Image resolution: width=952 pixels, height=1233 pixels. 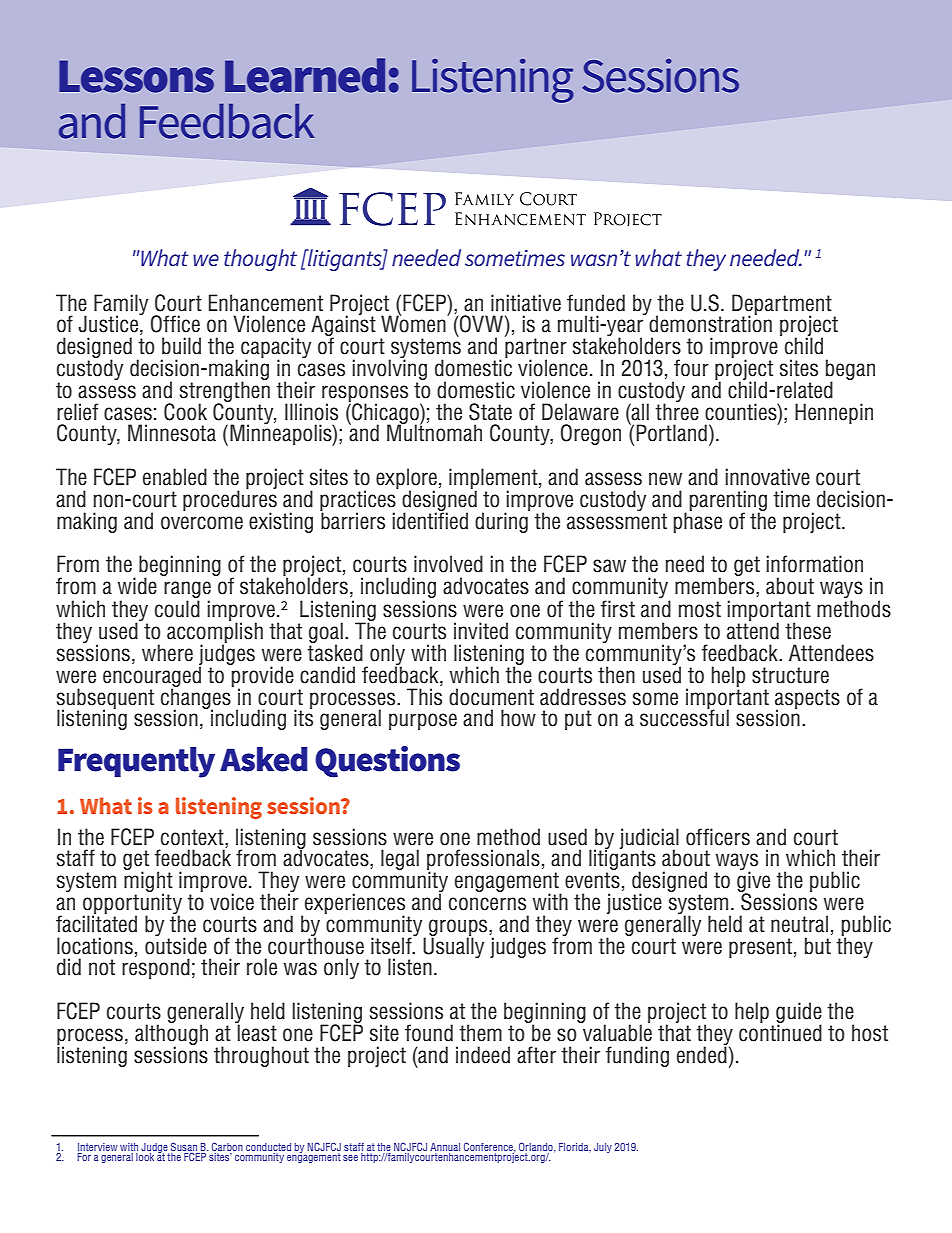 What do you see at coordinates (782, 305) in the image?
I see `Department` at bounding box center [782, 305].
